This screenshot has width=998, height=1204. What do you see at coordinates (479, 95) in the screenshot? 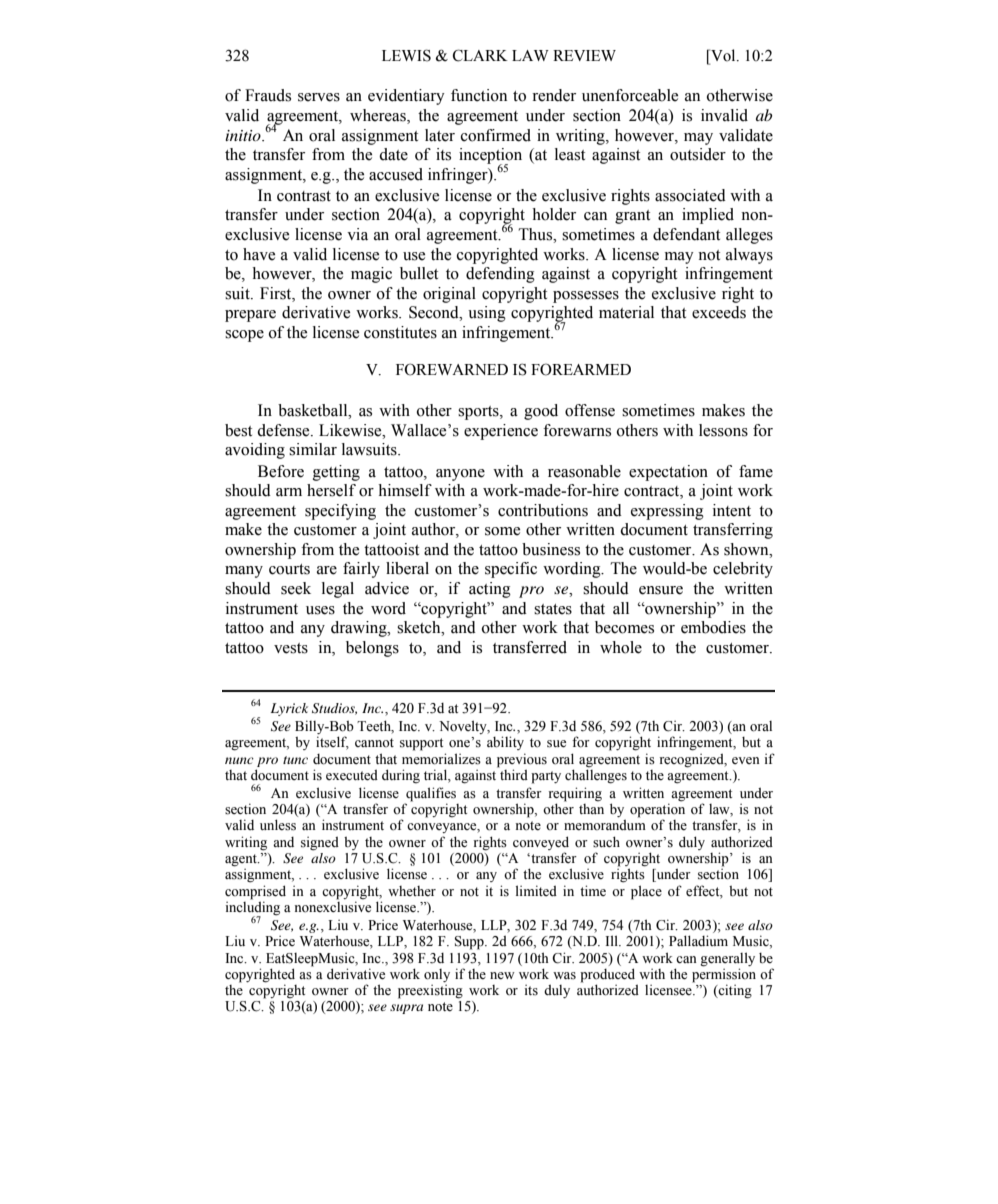
I see `function` at bounding box center [479, 95].
